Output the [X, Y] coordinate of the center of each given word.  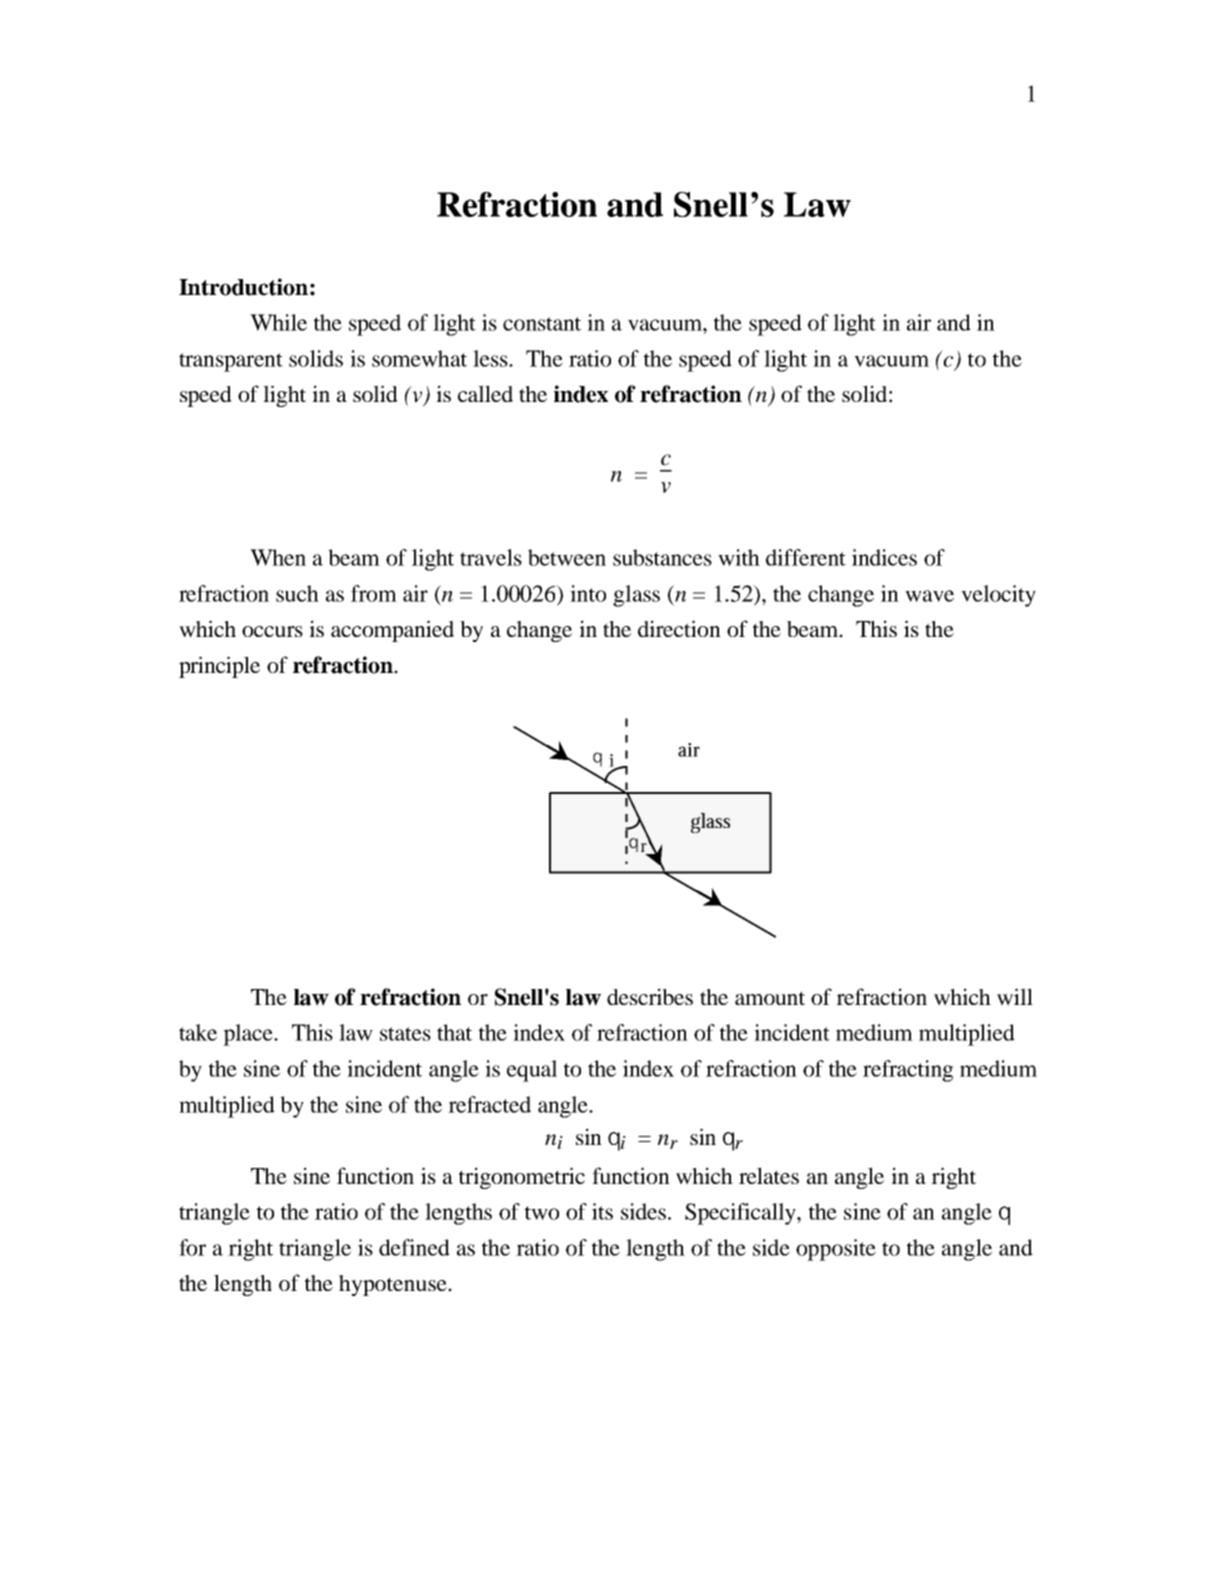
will [1015, 997]
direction [679, 628]
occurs [272, 631]
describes [650, 996]
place [249, 1035]
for [192, 1247]
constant [542, 324]
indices [884, 557]
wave [929, 596]
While [278, 322]
